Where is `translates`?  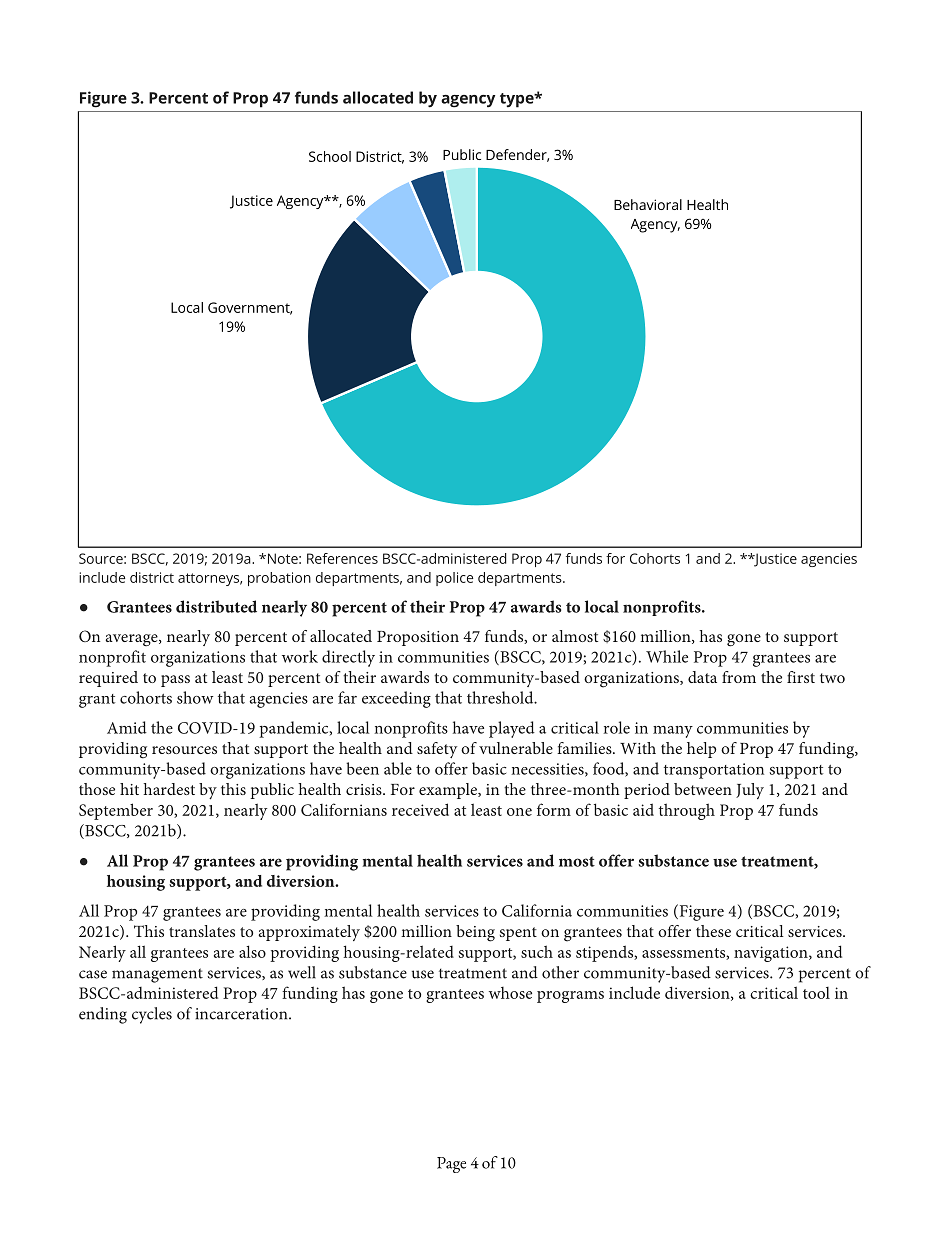
translates is located at coordinates (202, 931).
